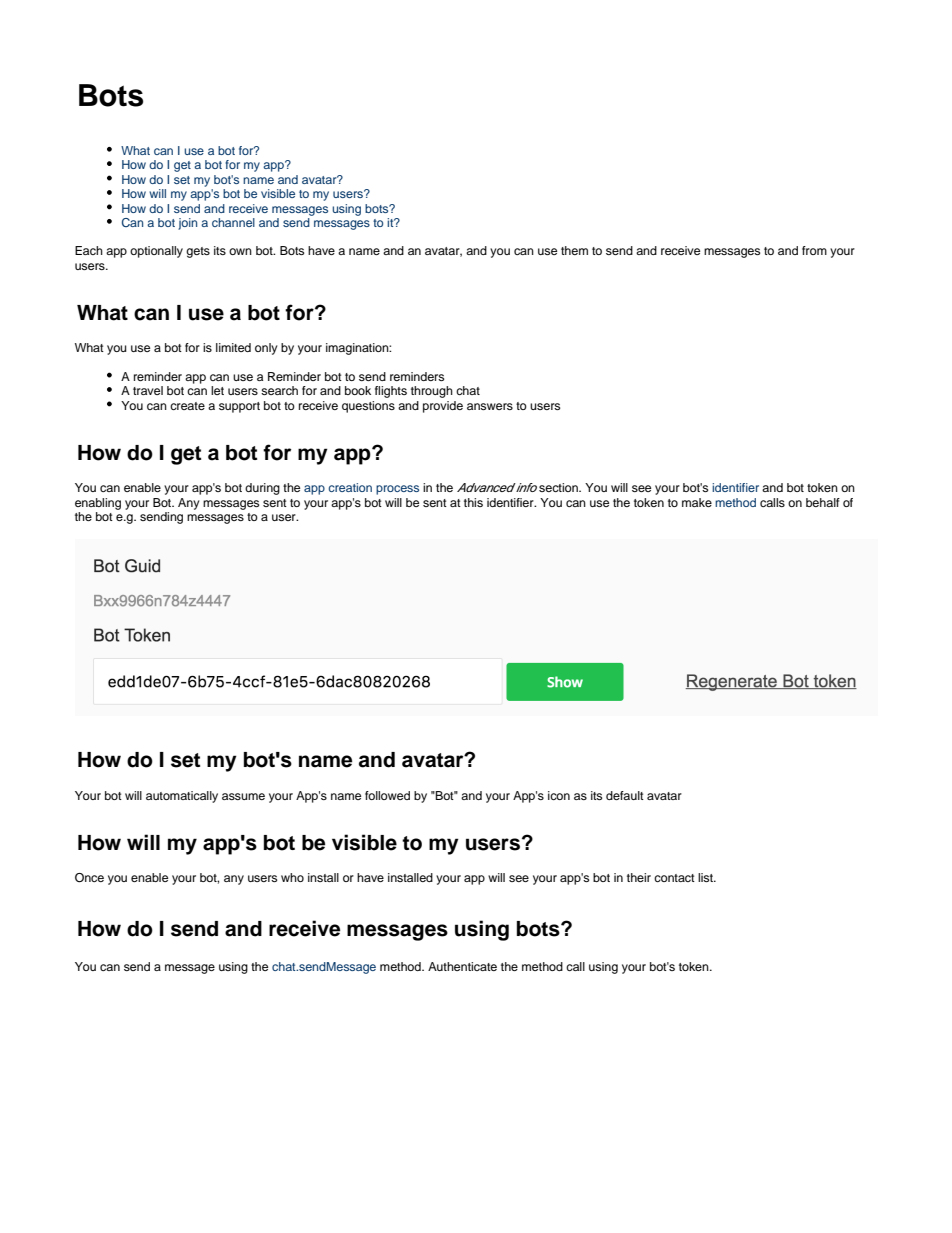 The height and width of the screenshot is (1233, 952). What do you see at coordinates (243, 796) in the screenshot?
I see `assume` at bounding box center [243, 796].
